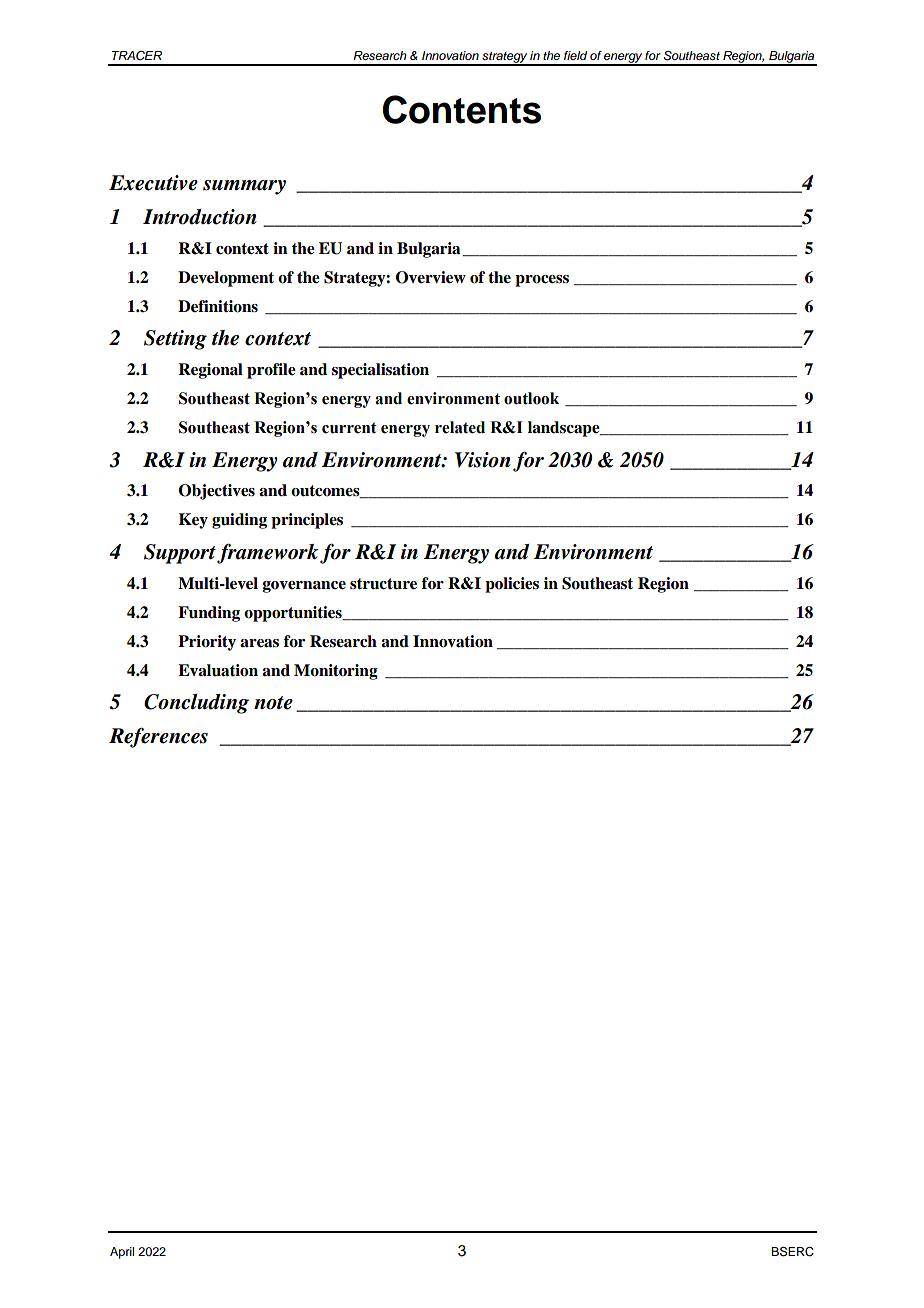  Describe the element at coordinates (193, 521) in the document. I see `Key` at that location.
